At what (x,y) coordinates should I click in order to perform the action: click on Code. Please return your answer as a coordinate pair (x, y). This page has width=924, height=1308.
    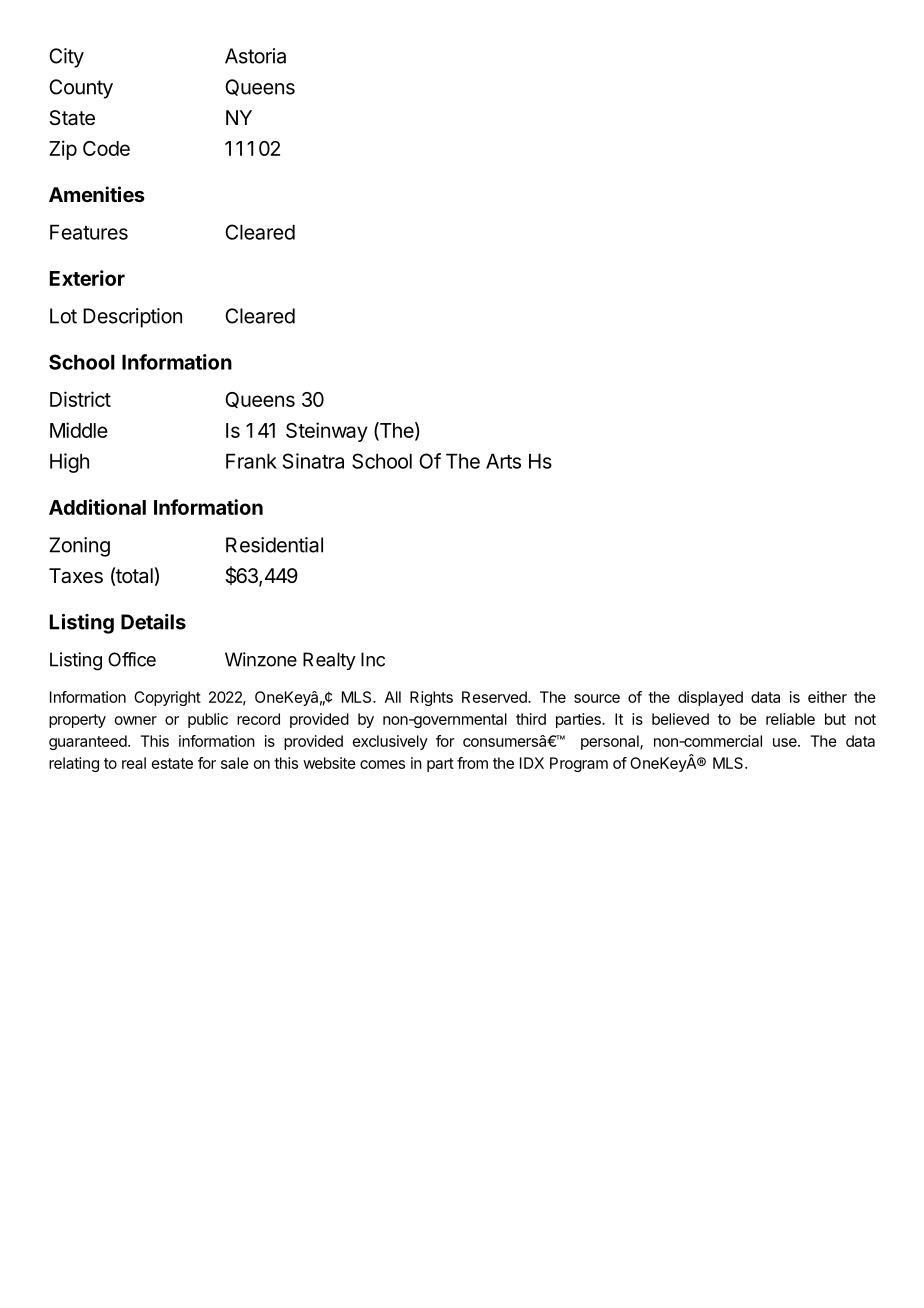
    Looking at the image, I should click on (106, 148).
